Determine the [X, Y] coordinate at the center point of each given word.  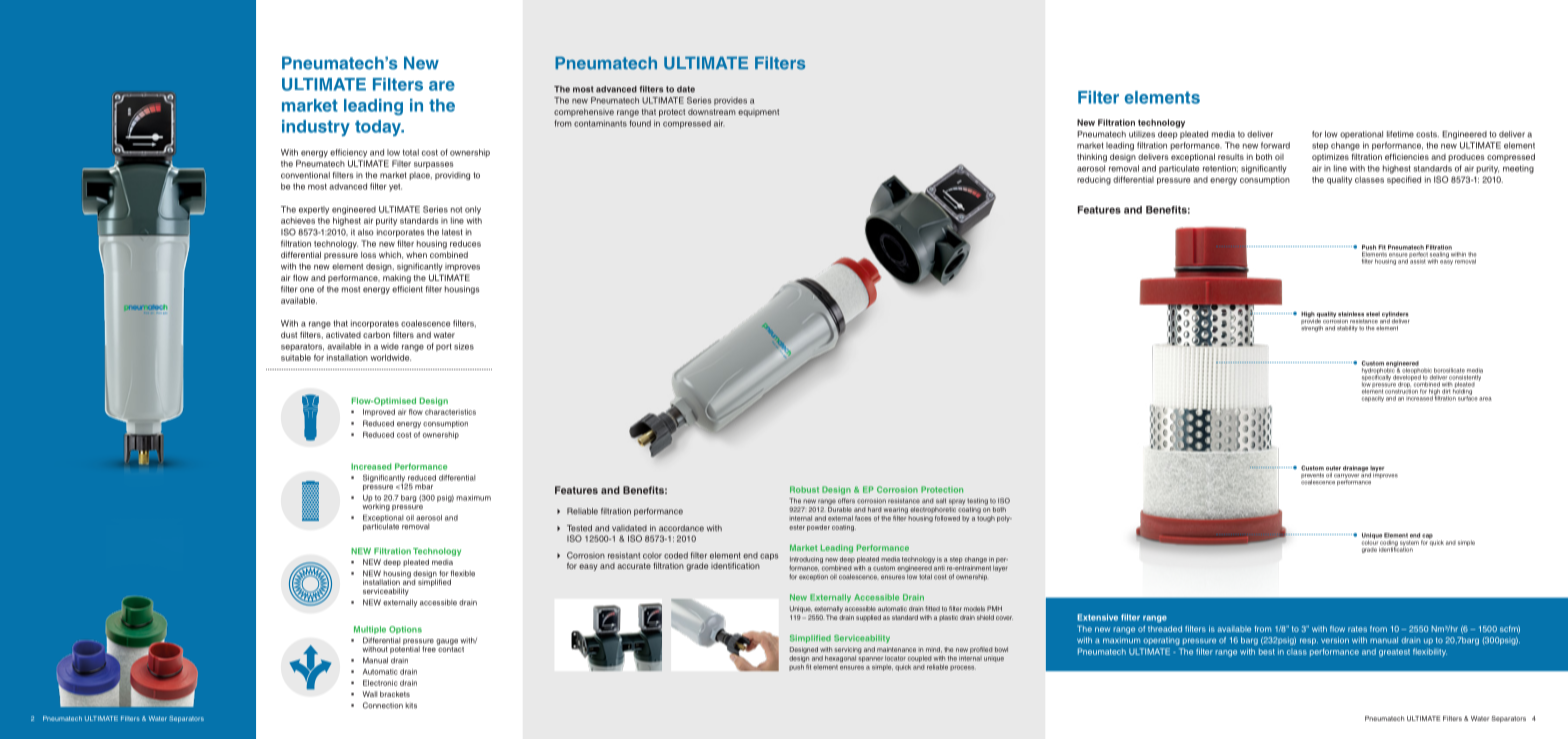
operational [1361, 135]
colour [1370, 541]
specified [1404, 180]
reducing [1094, 180]
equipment [758, 113]
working [376, 506]
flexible [462, 573]
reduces [465, 243]
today [379, 128]
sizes [464, 346]
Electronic [380, 683]
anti [939, 568]
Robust [804, 489]
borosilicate [1449, 370]
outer [1333, 468]
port [444, 347]
